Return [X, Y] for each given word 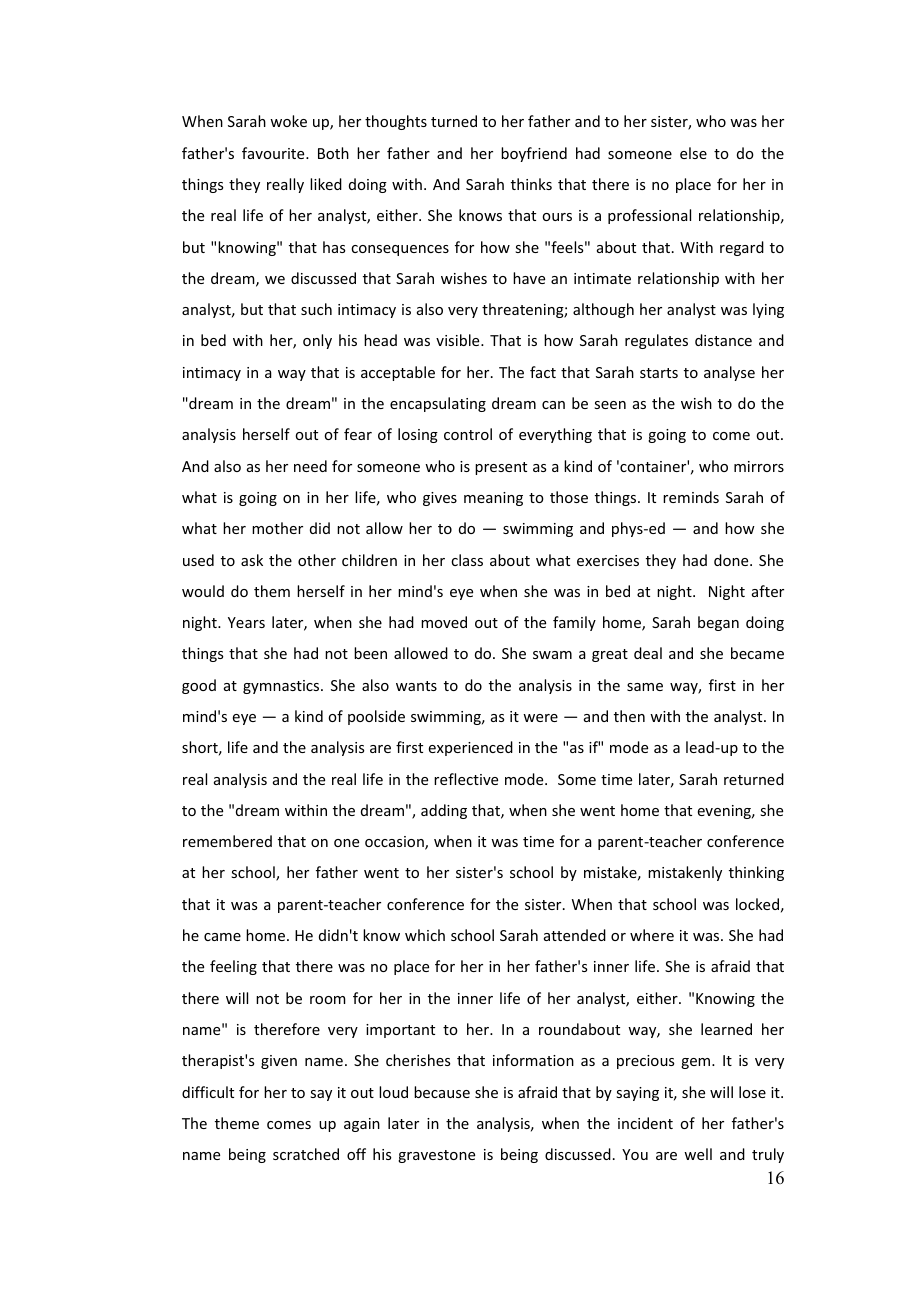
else [693, 153]
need [310, 466]
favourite [274, 153]
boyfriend [534, 154]
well [698, 1154]
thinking [756, 873]
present [501, 468]
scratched [306, 1154]
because [442, 1092]
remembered [227, 841]
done [732, 560]
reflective [466, 779]
